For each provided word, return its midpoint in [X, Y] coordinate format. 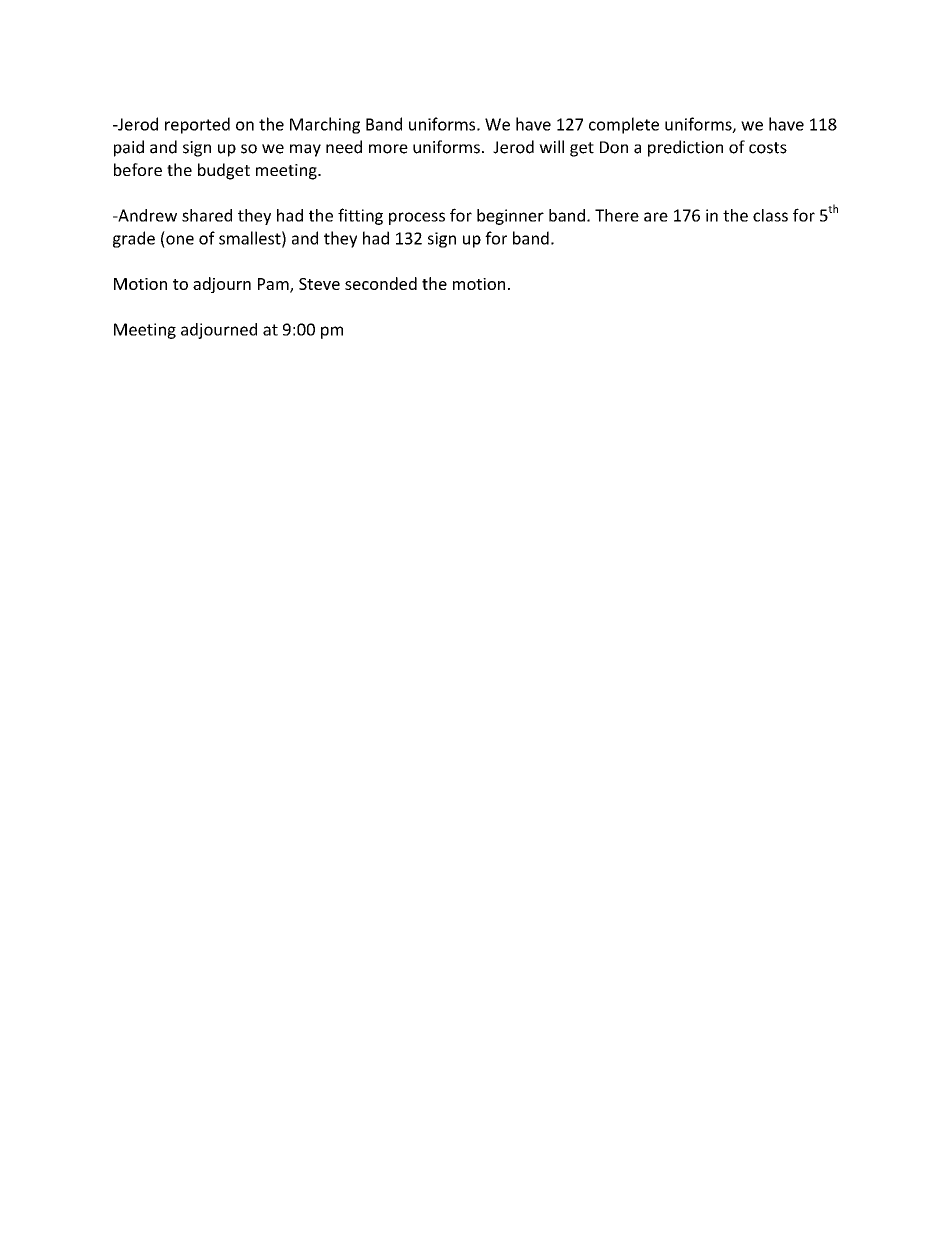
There [617, 215]
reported [197, 125]
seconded [381, 283]
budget [224, 171]
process [417, 218]
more [388, 149]
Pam [274, 285]
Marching [325, 125]
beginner [510, 217]
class [770, 215]
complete [624, 125]
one [180, 240]
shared [207, 215]
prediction [685, 148]
